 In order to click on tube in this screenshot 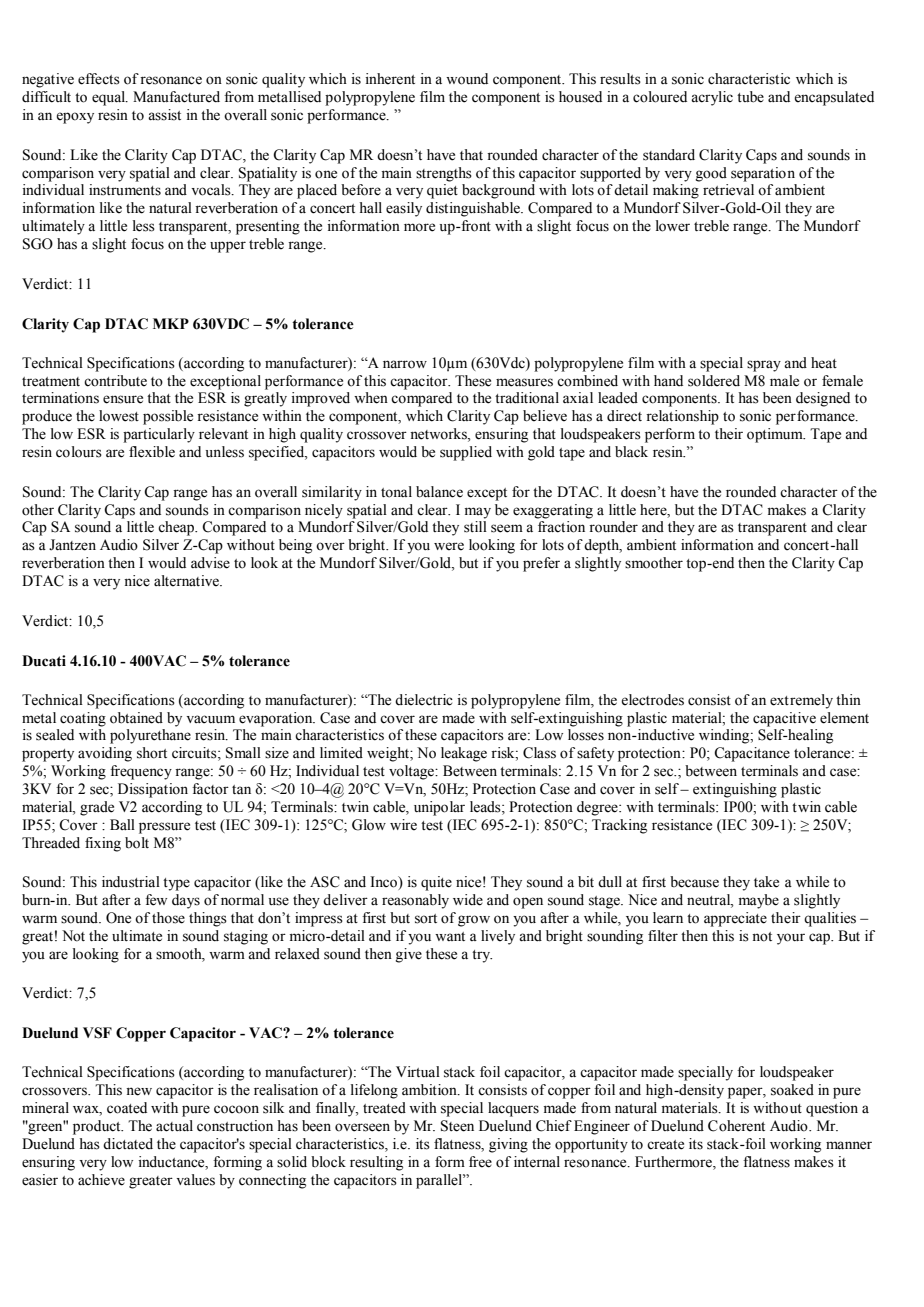, I will do `click(750, 97)`.
